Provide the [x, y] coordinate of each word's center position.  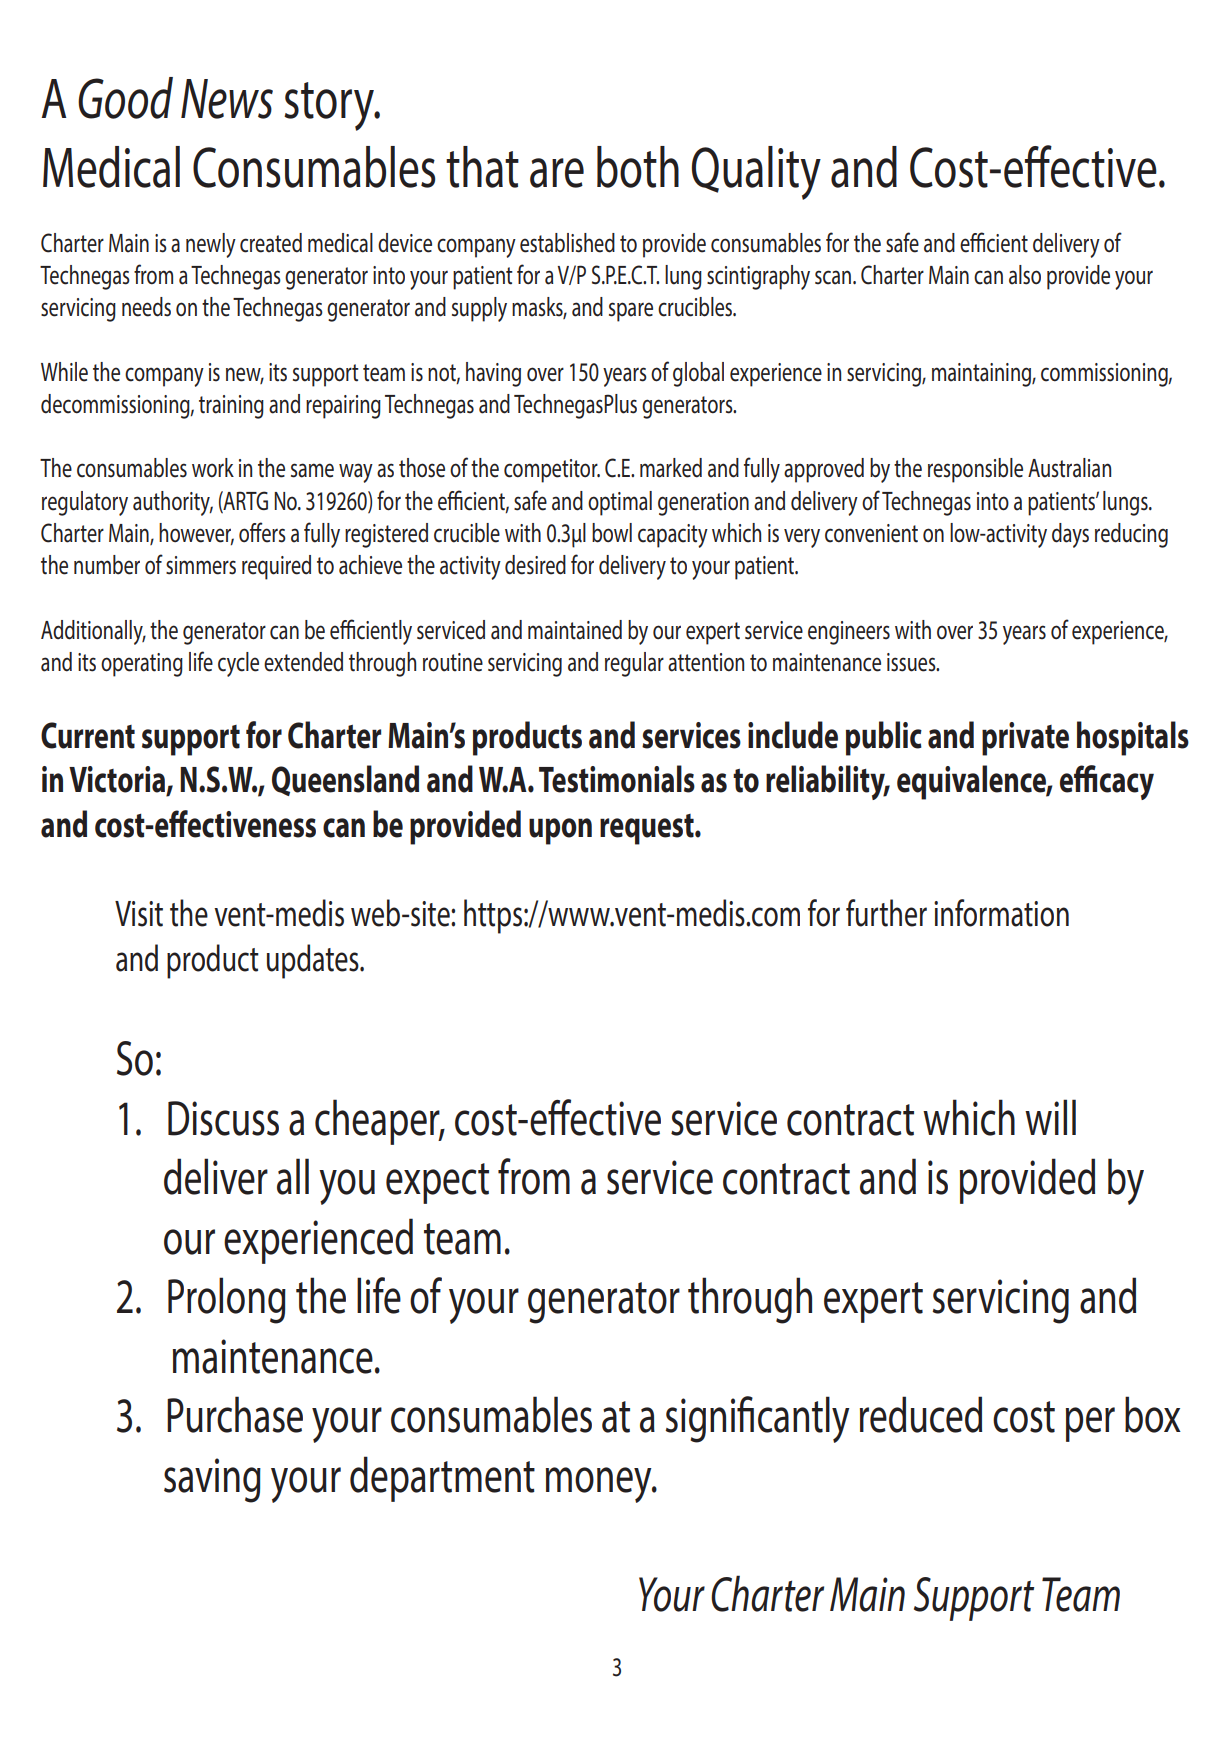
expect [437, 1183]
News [227, 99]
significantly [758, 1419]
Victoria [118, 780]
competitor [552, 471]
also [1025, 275]
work [213, 468]
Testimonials [617, 779]
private [1025, 739]
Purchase [235, 1414]
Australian [1069, 468]
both [638, 167]
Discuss [223, 1118]
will [1050, 1117]
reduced [921, 1414]
